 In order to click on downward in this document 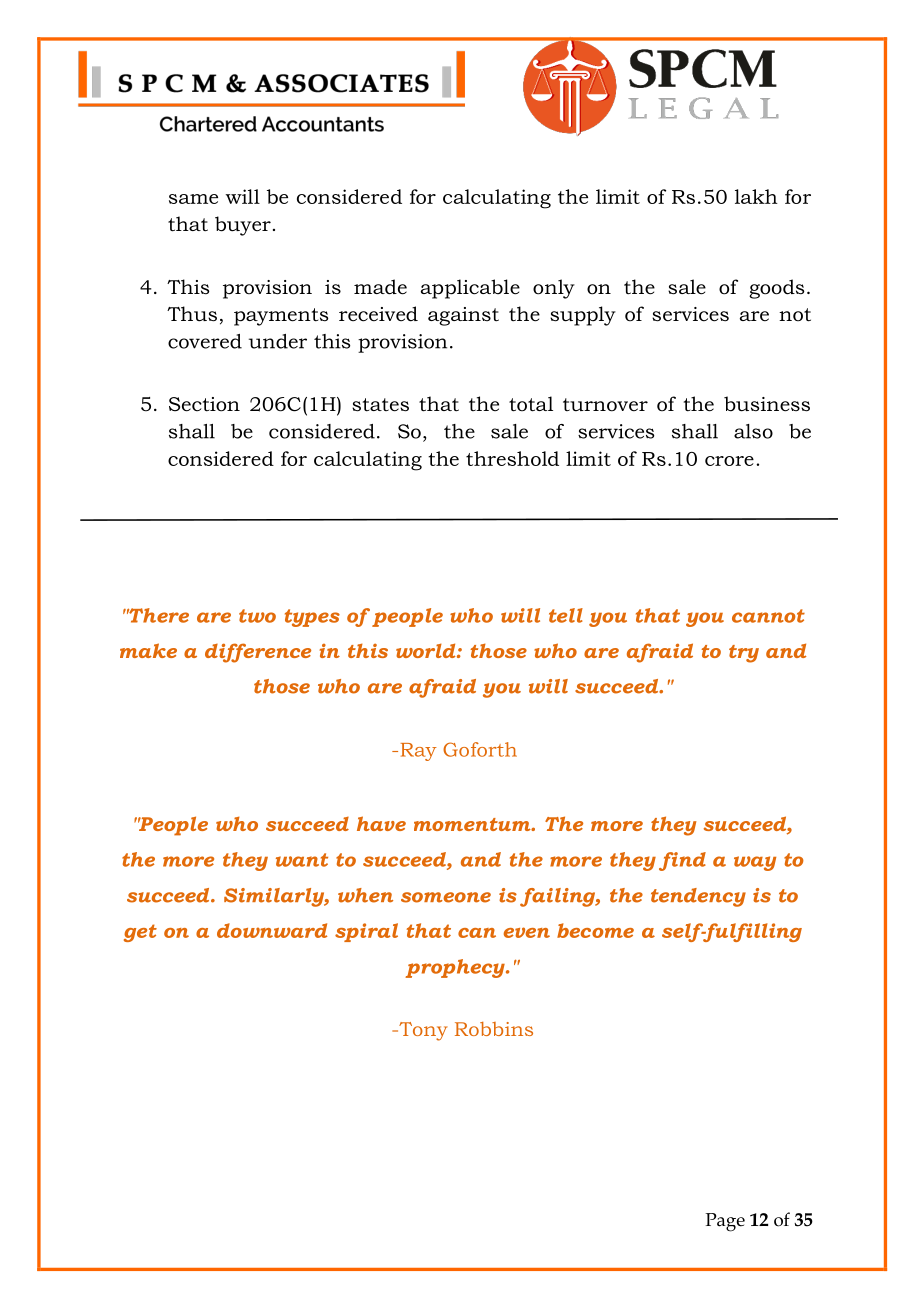, I will do `click(272, 930)`.
